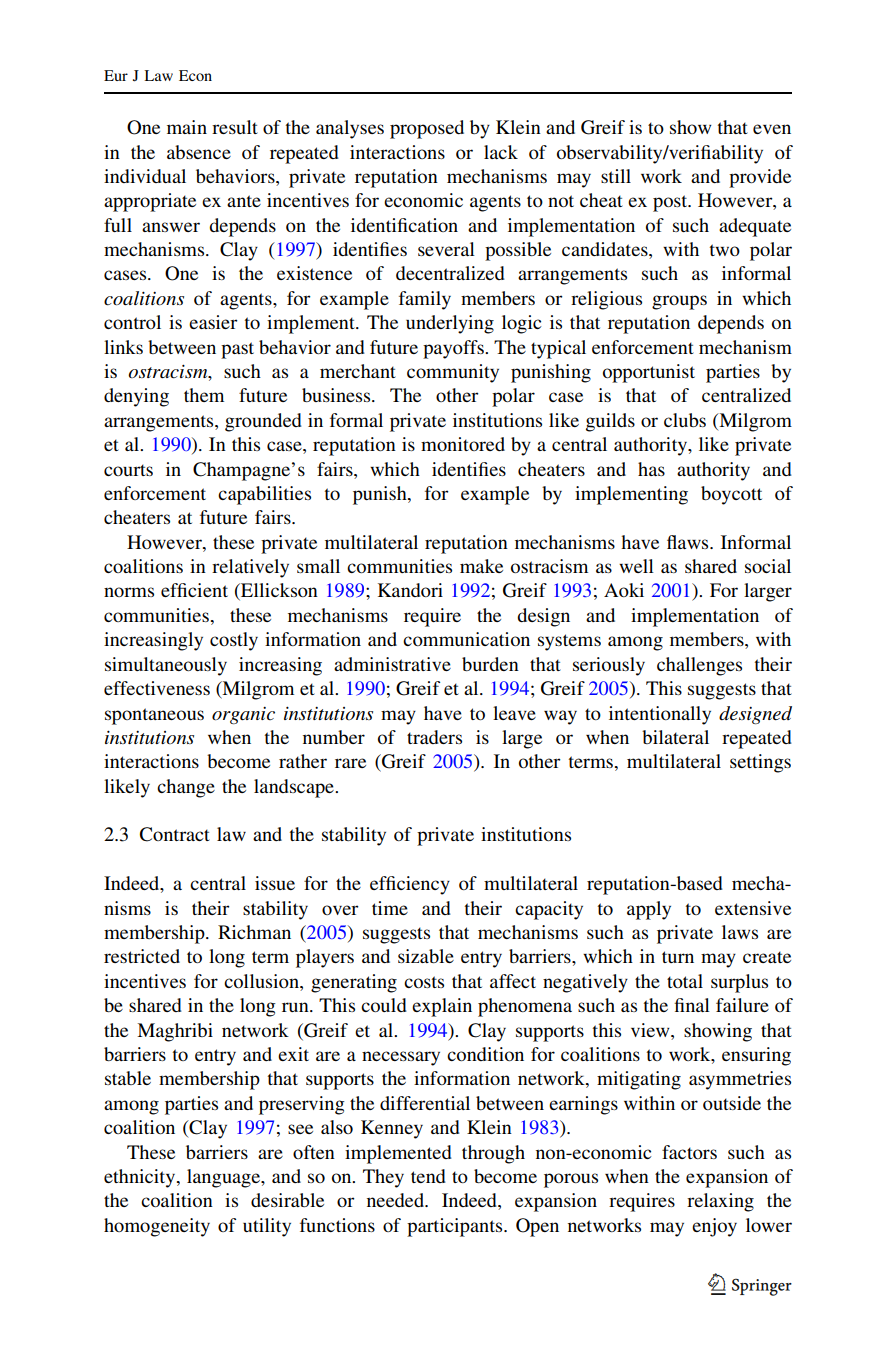 The width and height of the screenshot is (896, 1359). What do you see at coordinates (166, 666) in the screenshot?
I see `simultaneously` at bounding box center [166, 666].
